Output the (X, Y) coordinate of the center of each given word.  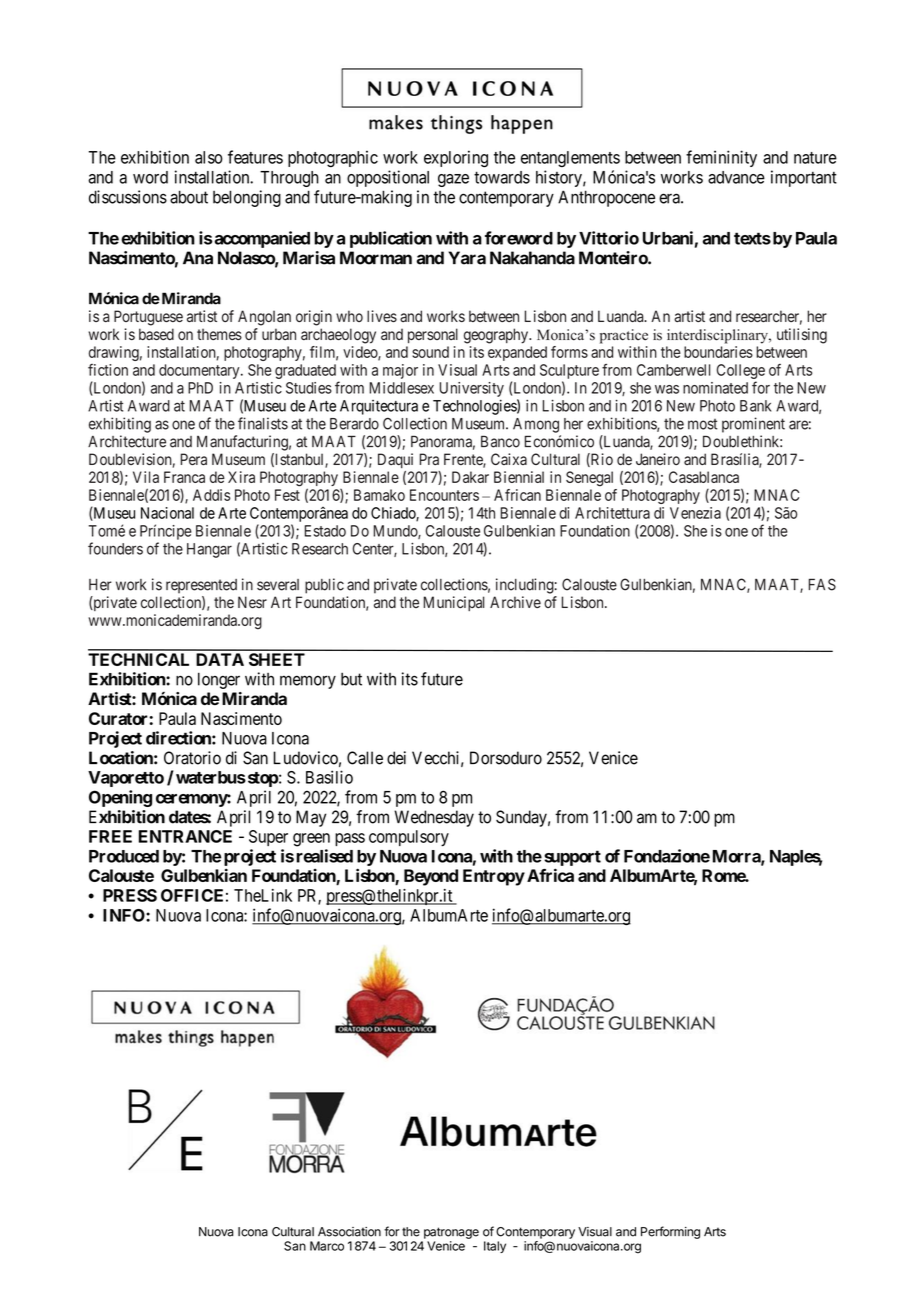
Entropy (494, 877)
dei (396, 758)
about (189, 197)
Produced (124, 856)
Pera (194, 459)
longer (219, 680)
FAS (822, 584)
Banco (500, 441)
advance (736, 177)
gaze (453, 180)
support (572, 858)
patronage (451, 1233)
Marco (327, 1246)
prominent (753, 425)
